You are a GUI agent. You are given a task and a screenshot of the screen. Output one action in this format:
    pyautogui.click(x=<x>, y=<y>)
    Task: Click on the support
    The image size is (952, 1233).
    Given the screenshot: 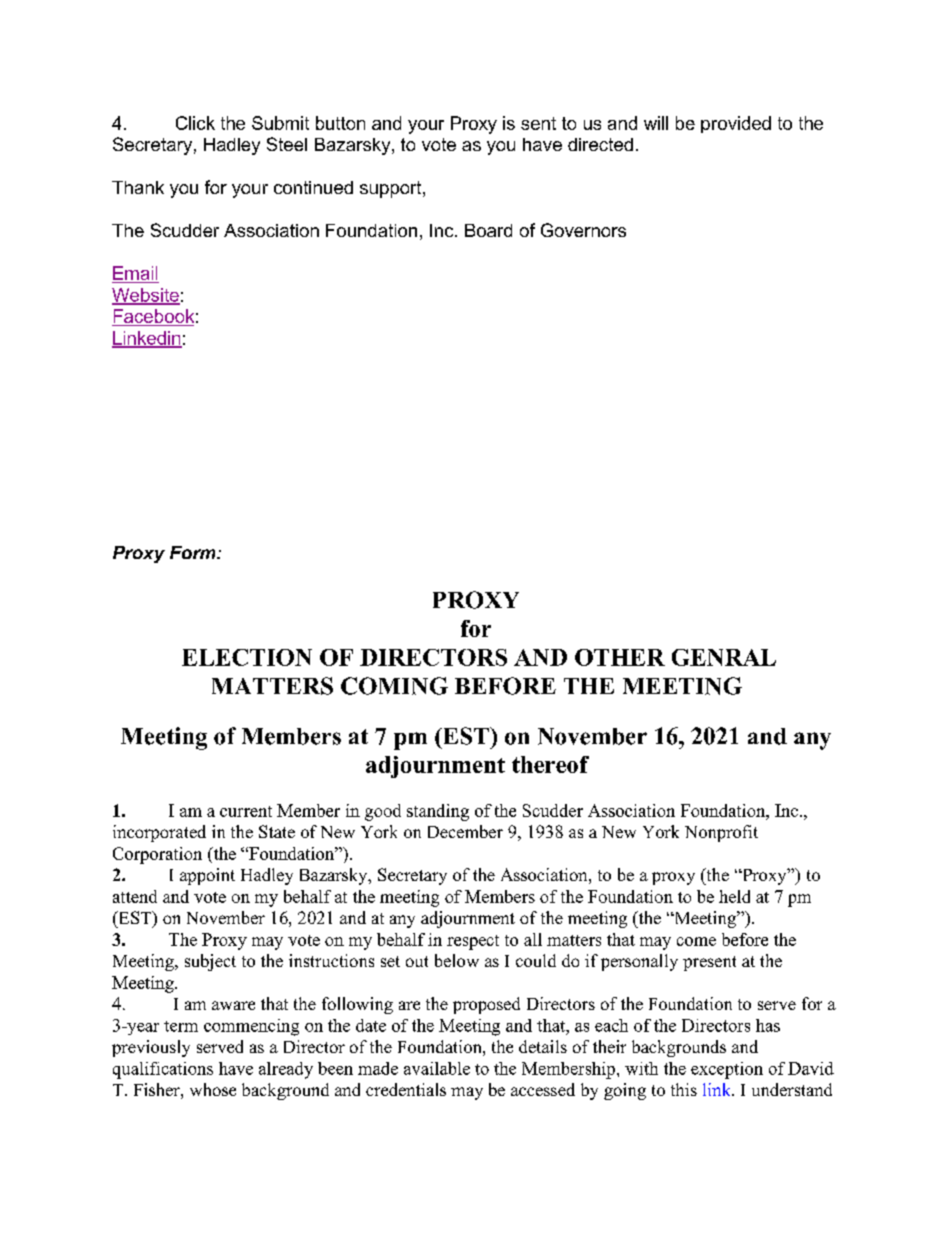 What is the action you would take?
    pyautogui.click(x=392, y=189)
